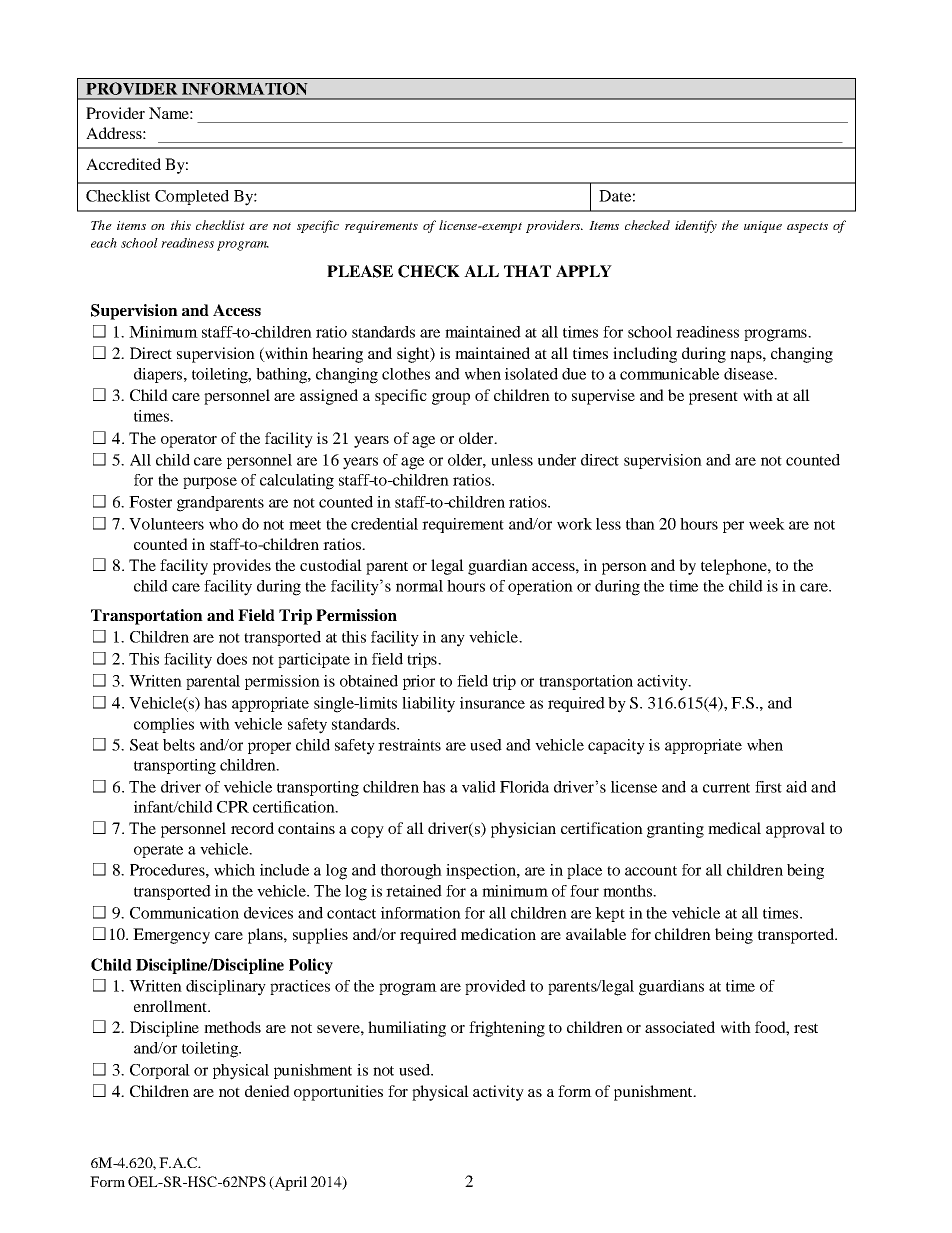  Describe the element at coordinates (616, 747) in the page. I see `capacity` at that location.
